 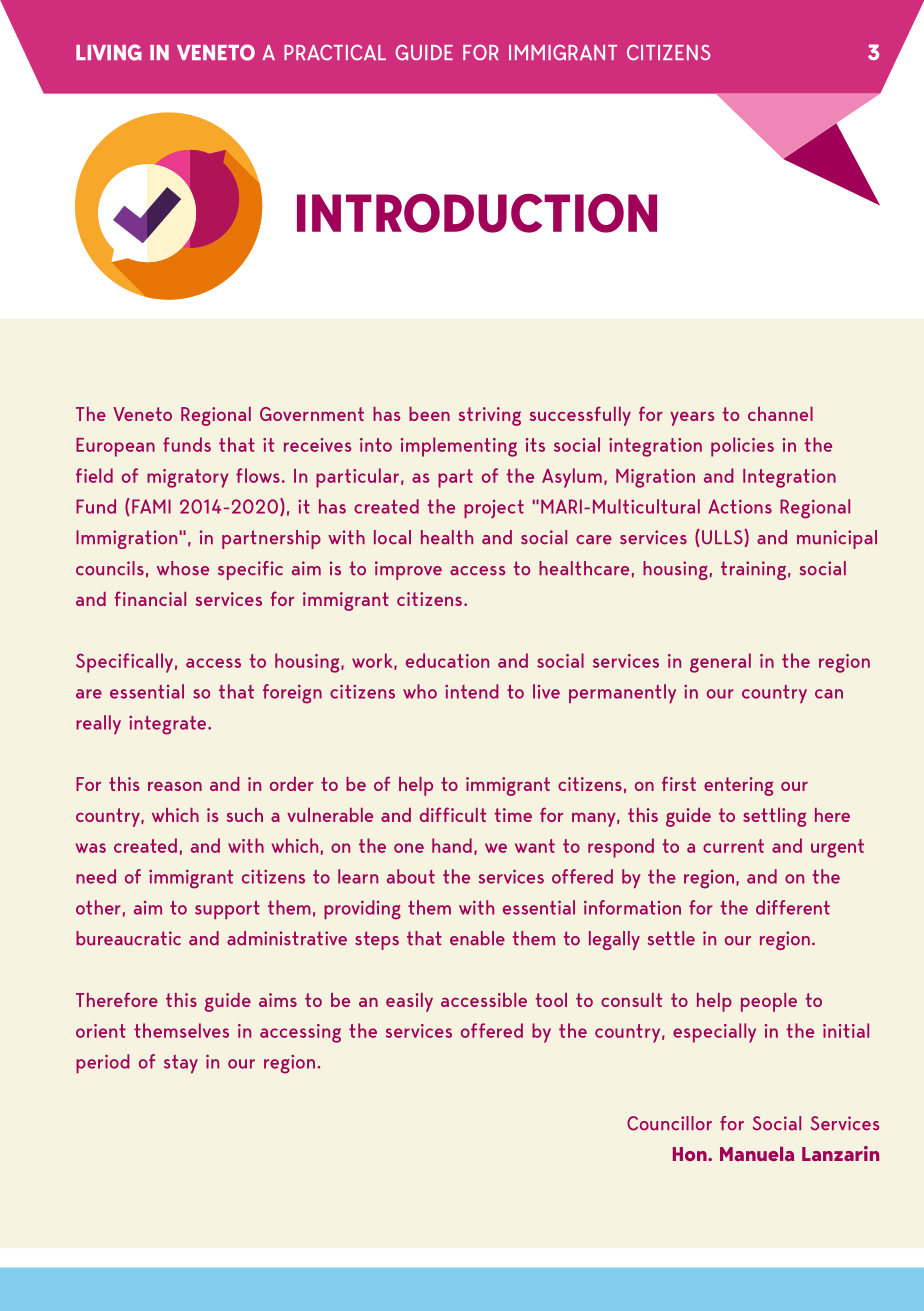 I want to click on different, so click(x=793, y=907).
